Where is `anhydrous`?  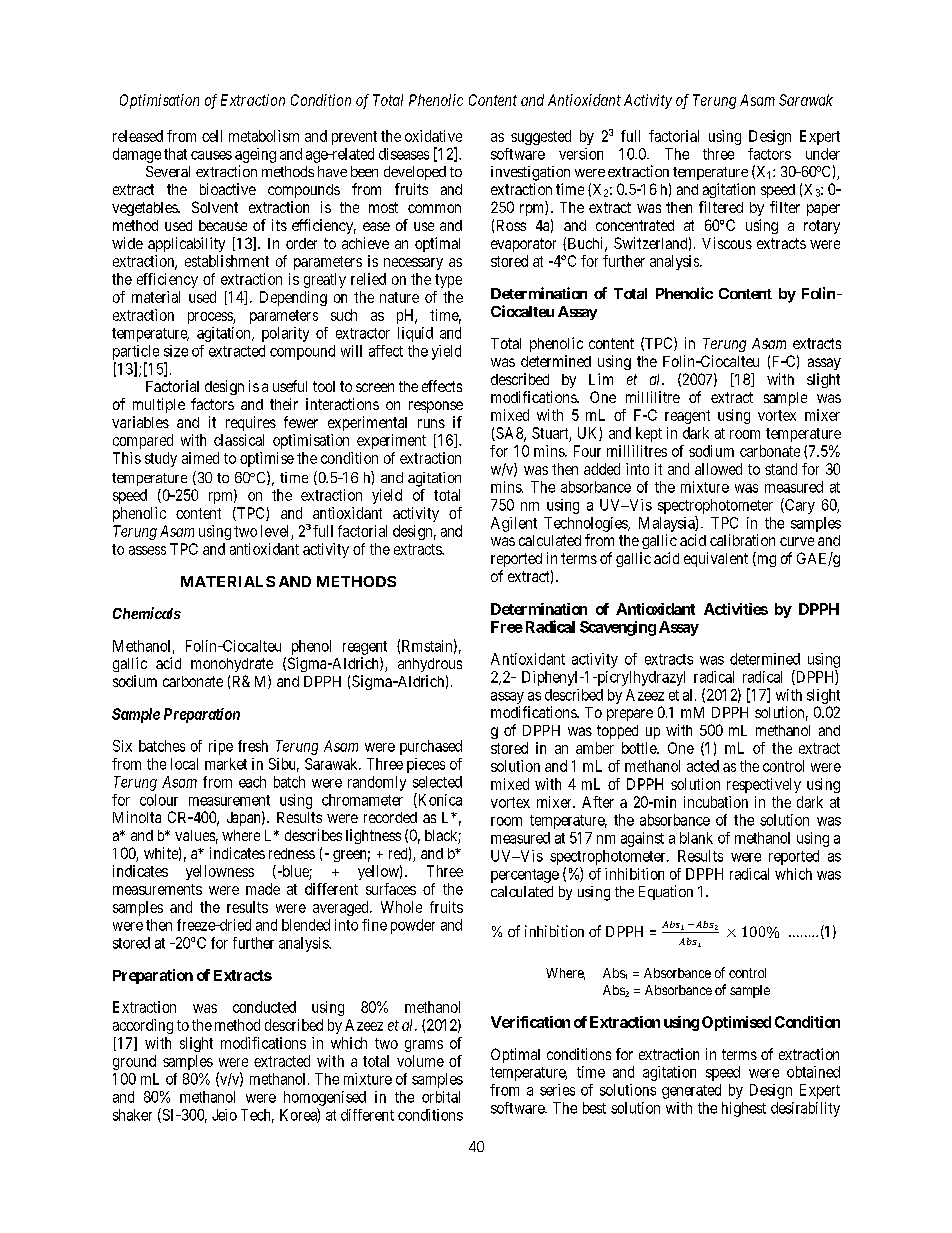 anhydrous is located at coordinates (430, 665).
